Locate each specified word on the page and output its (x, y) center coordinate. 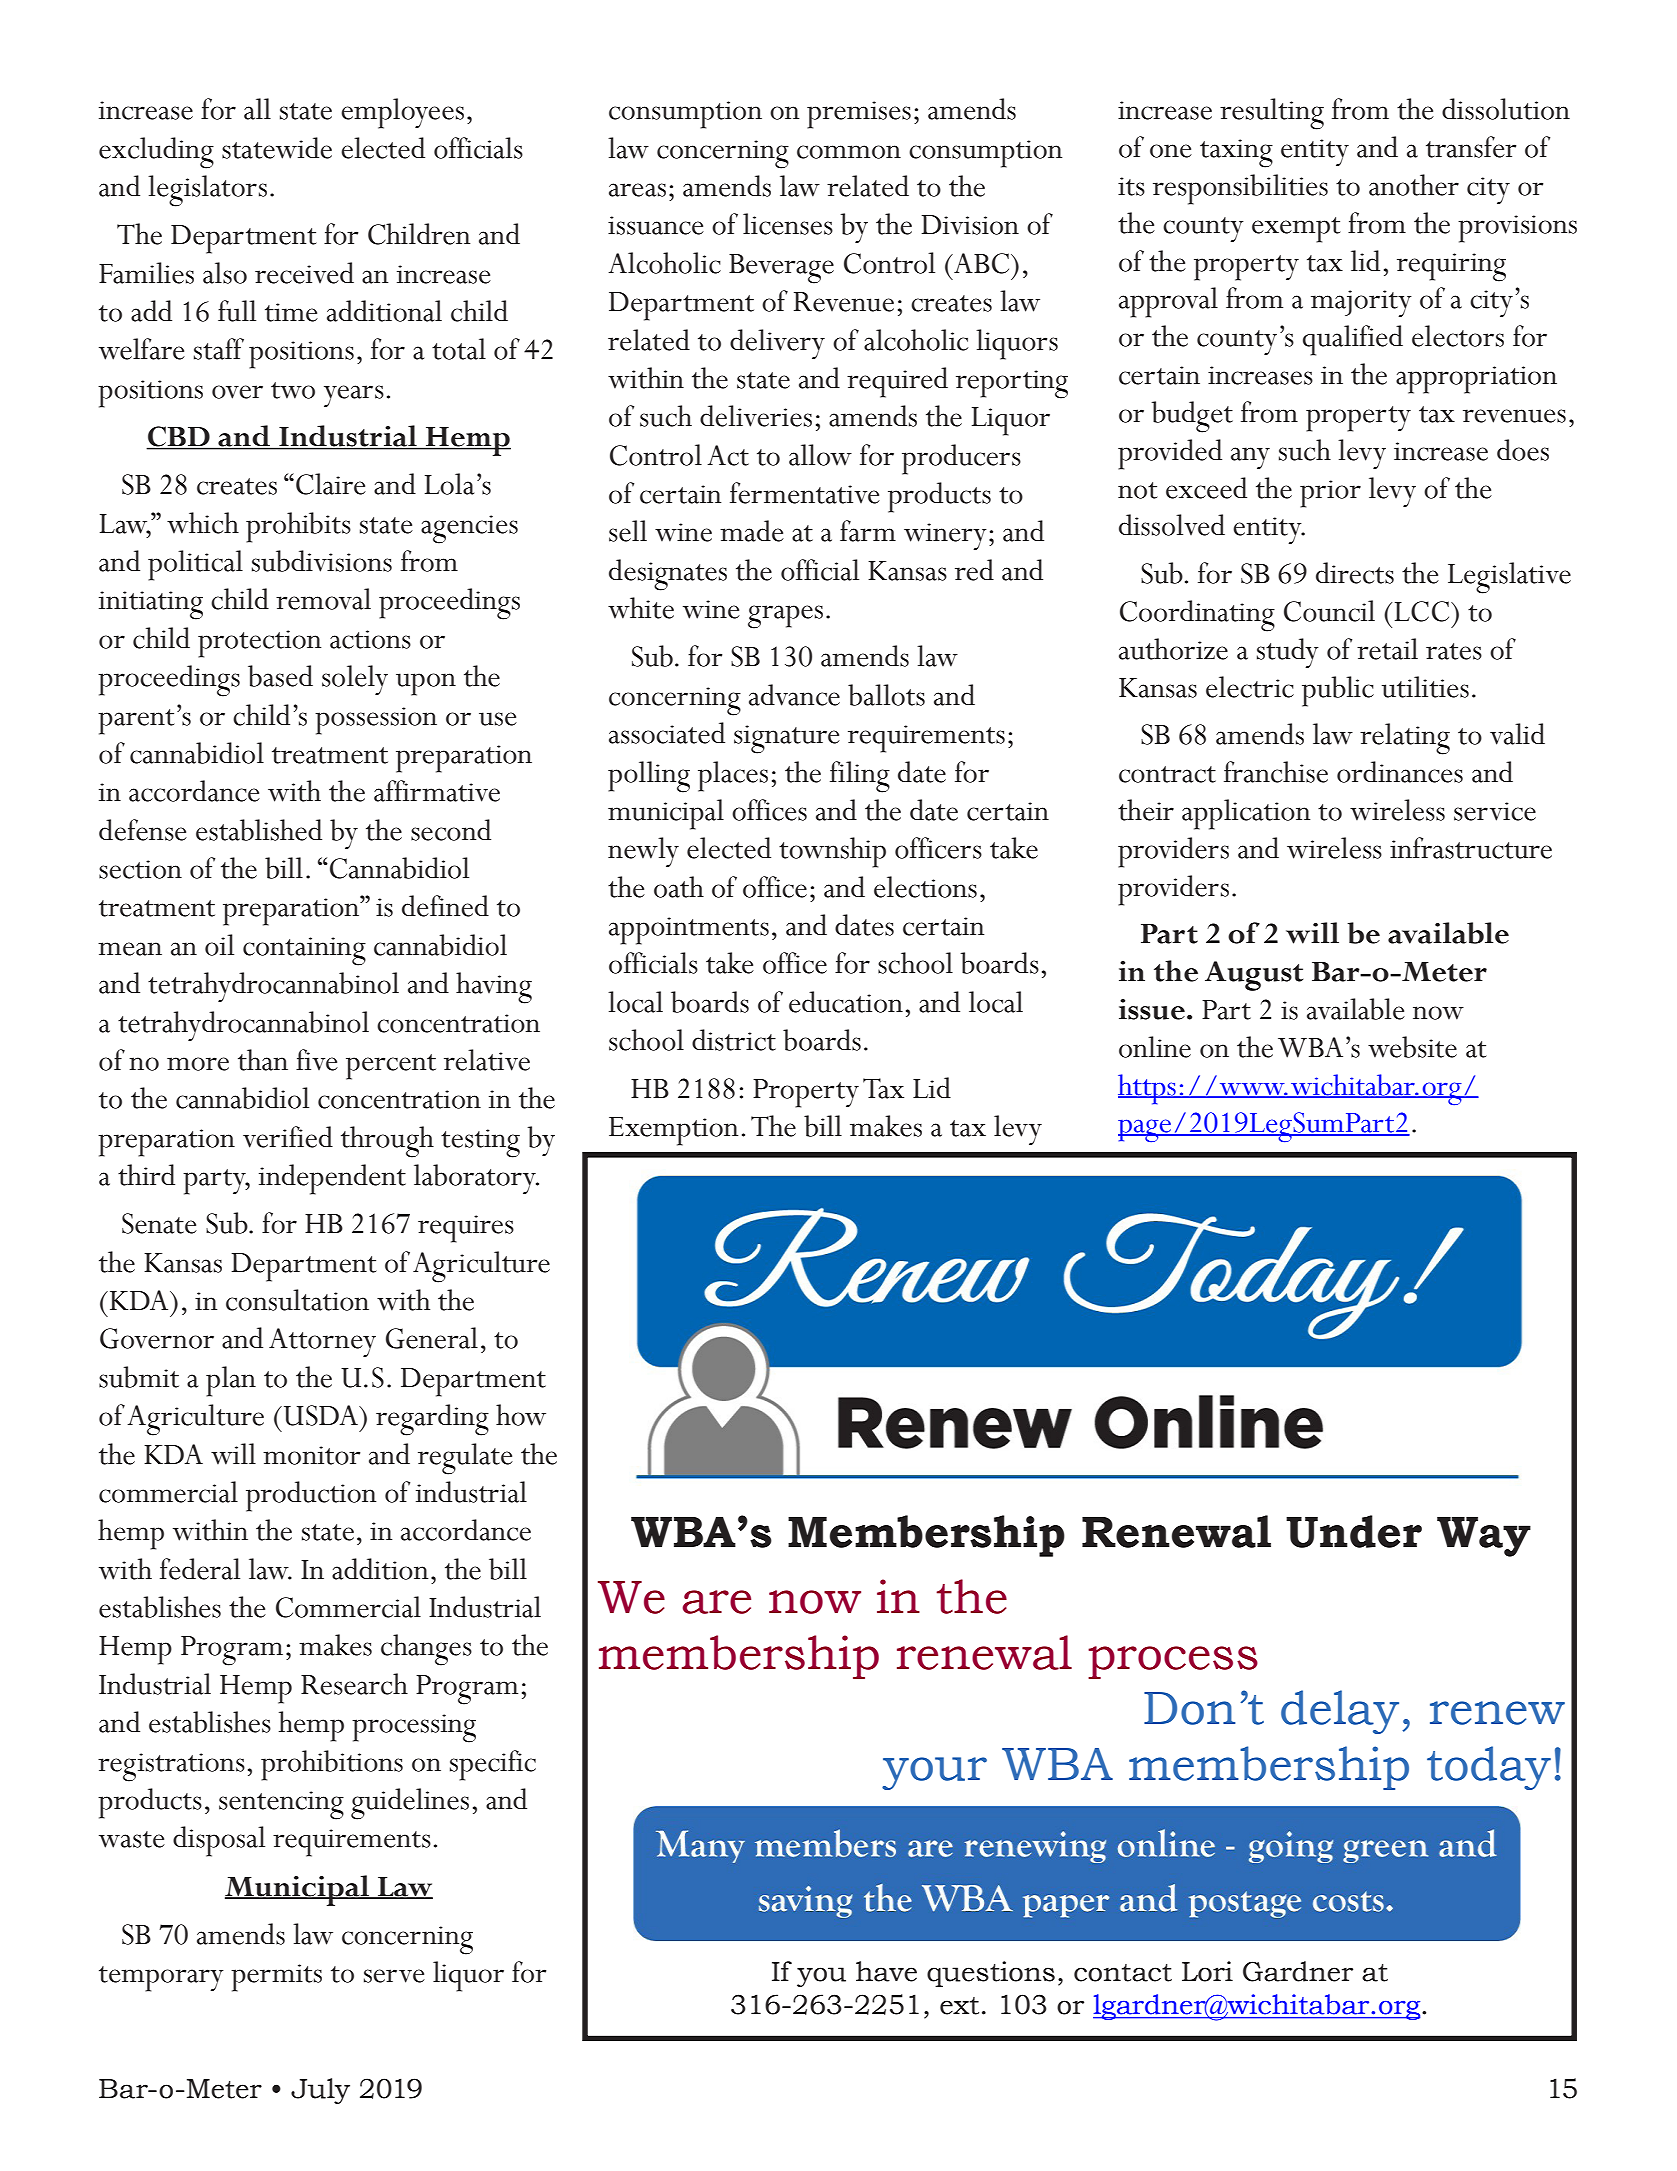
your (934, 1773)
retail (1387, 649)
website (1412, 1047)
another (1414, 185)
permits (276, 1978)
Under (1354, 1531)
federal (200, 1569)
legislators (207, 191)
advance (794, 695)
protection (259, 644)
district (734, 1040)
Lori (1207, 1971)
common (849, 152)
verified (288, 1137)
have (886, 1971)
